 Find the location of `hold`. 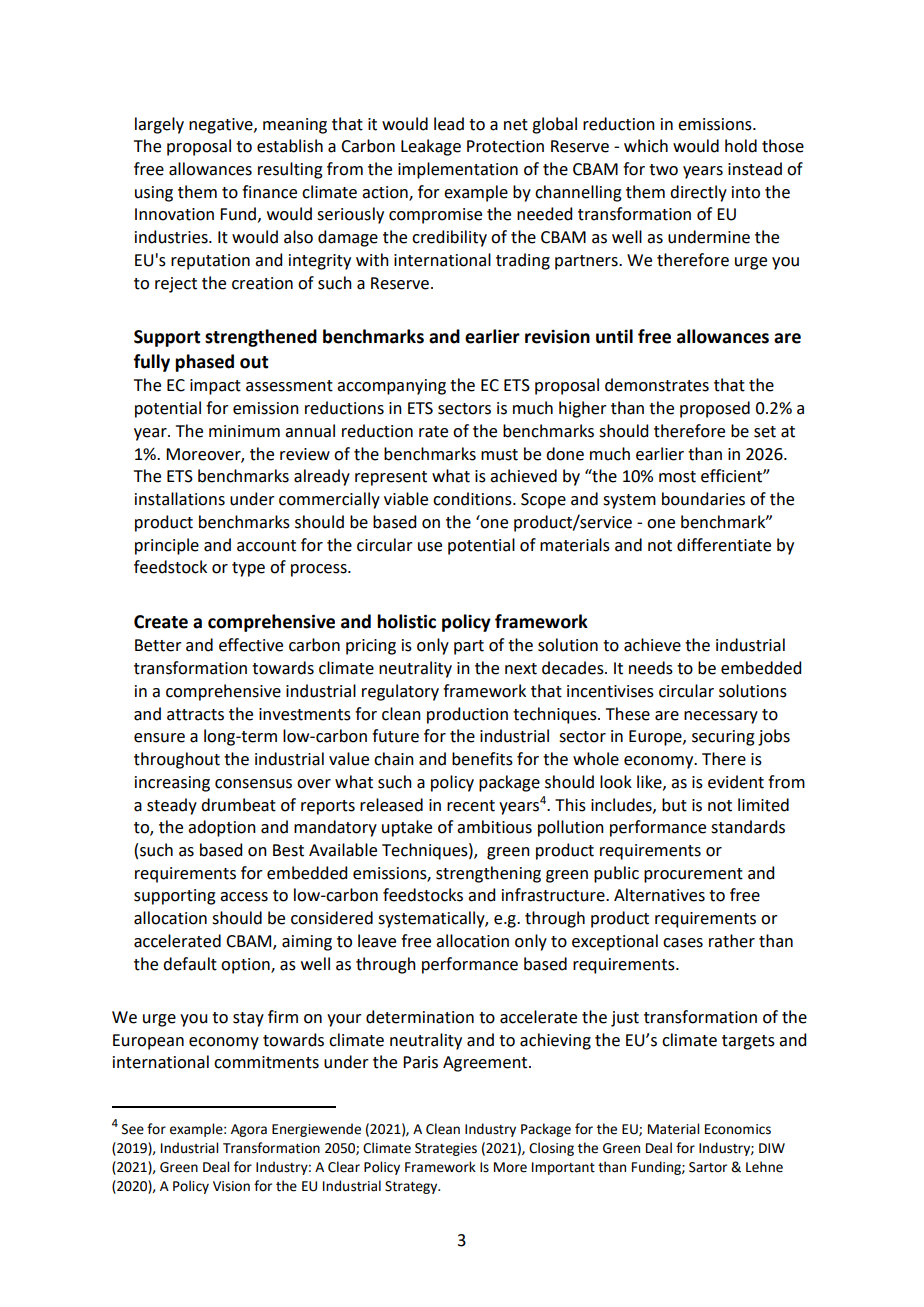

hold is located at coordinates (741, 146).
